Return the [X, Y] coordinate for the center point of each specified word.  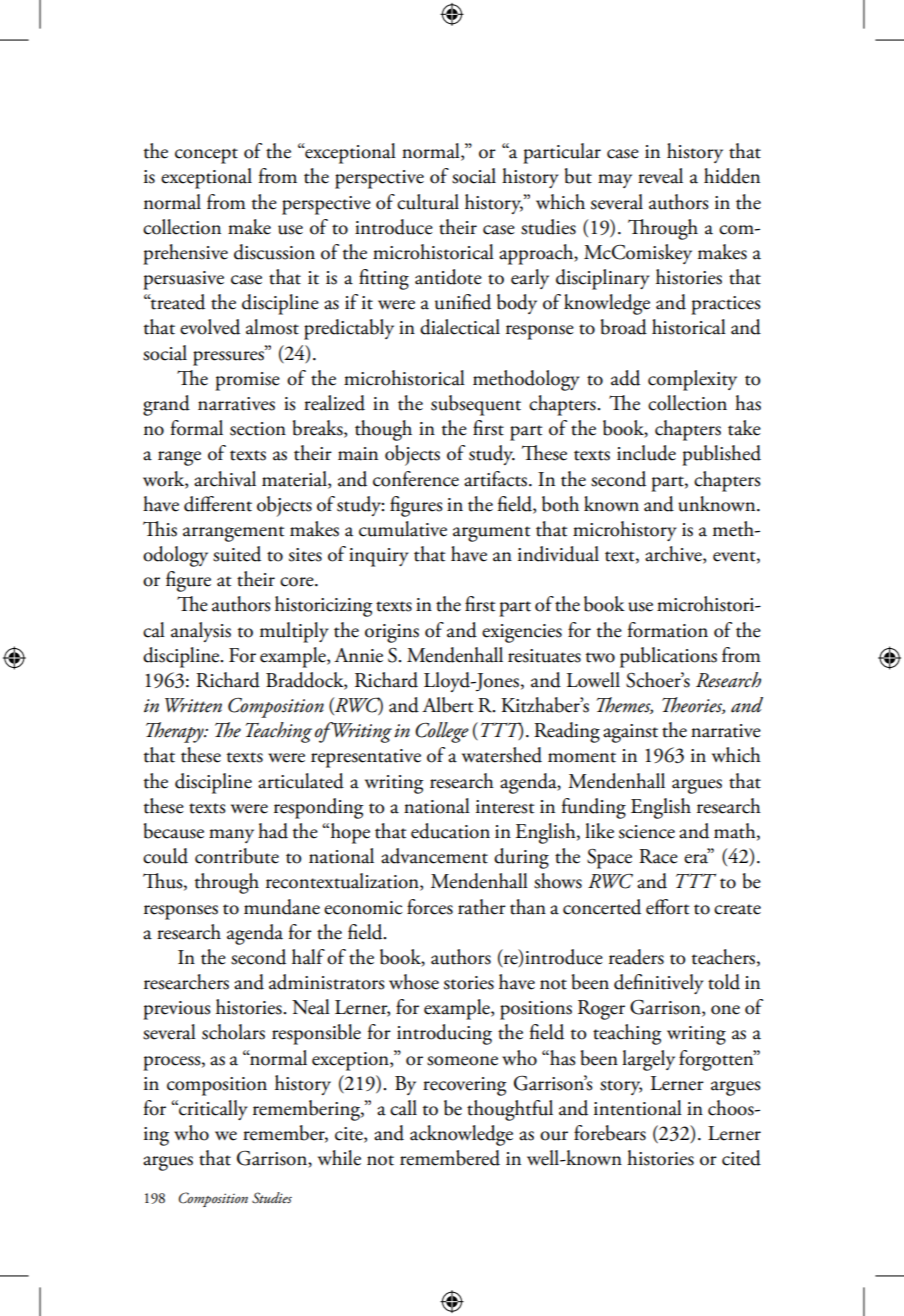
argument [492, 534]
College [442, 732]
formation [667, 630]
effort [668, 907]
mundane [282, 907]
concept [206, 156]
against [630, 733]
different [218, 504]
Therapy [176, 732]
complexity [692, 380]
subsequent [476, 405]
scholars [233, 1032]
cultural [428, 202]
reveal [660, 176]
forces [430, 907]
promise [247, 381]
